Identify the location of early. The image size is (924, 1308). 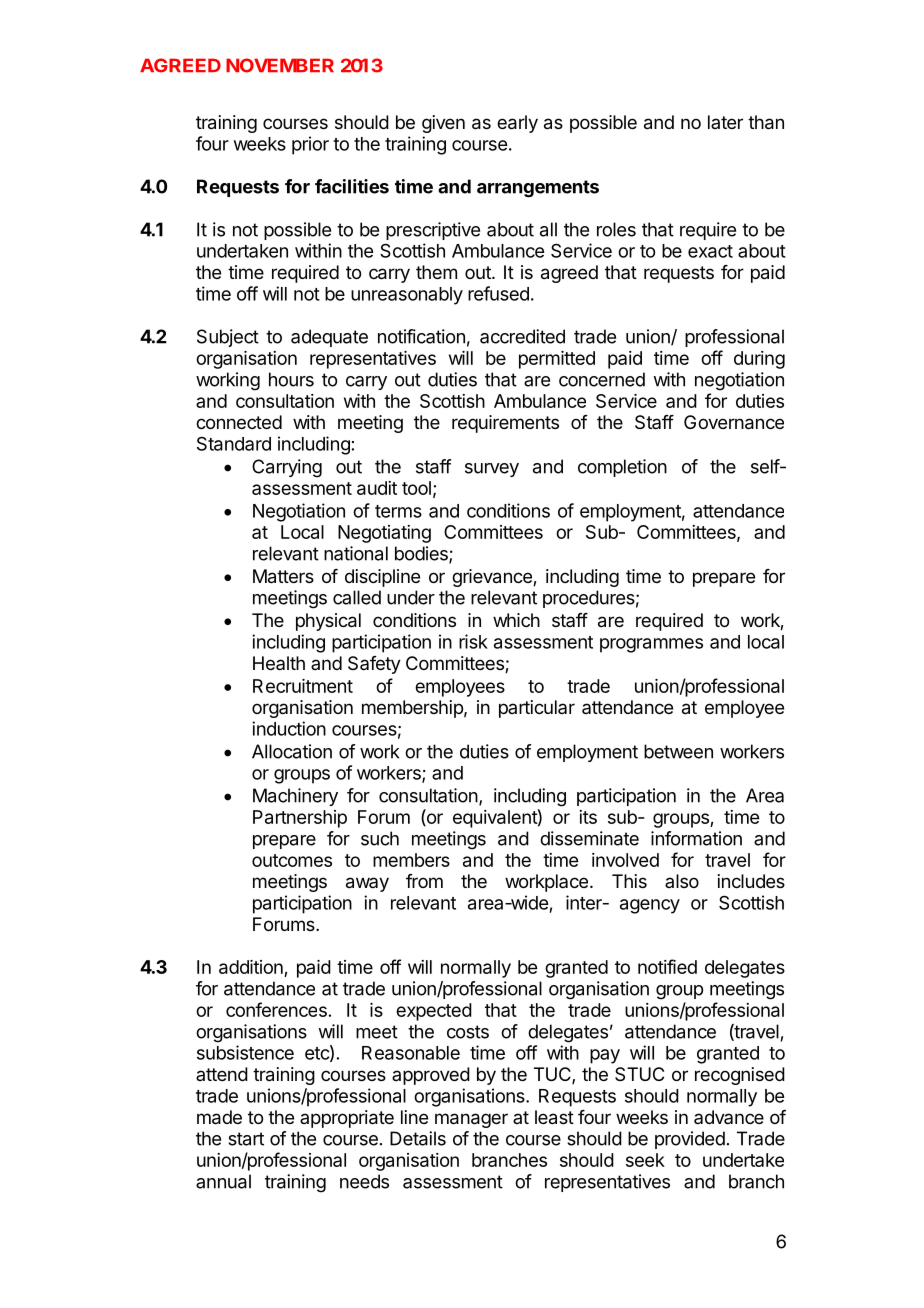
(517, 124).
